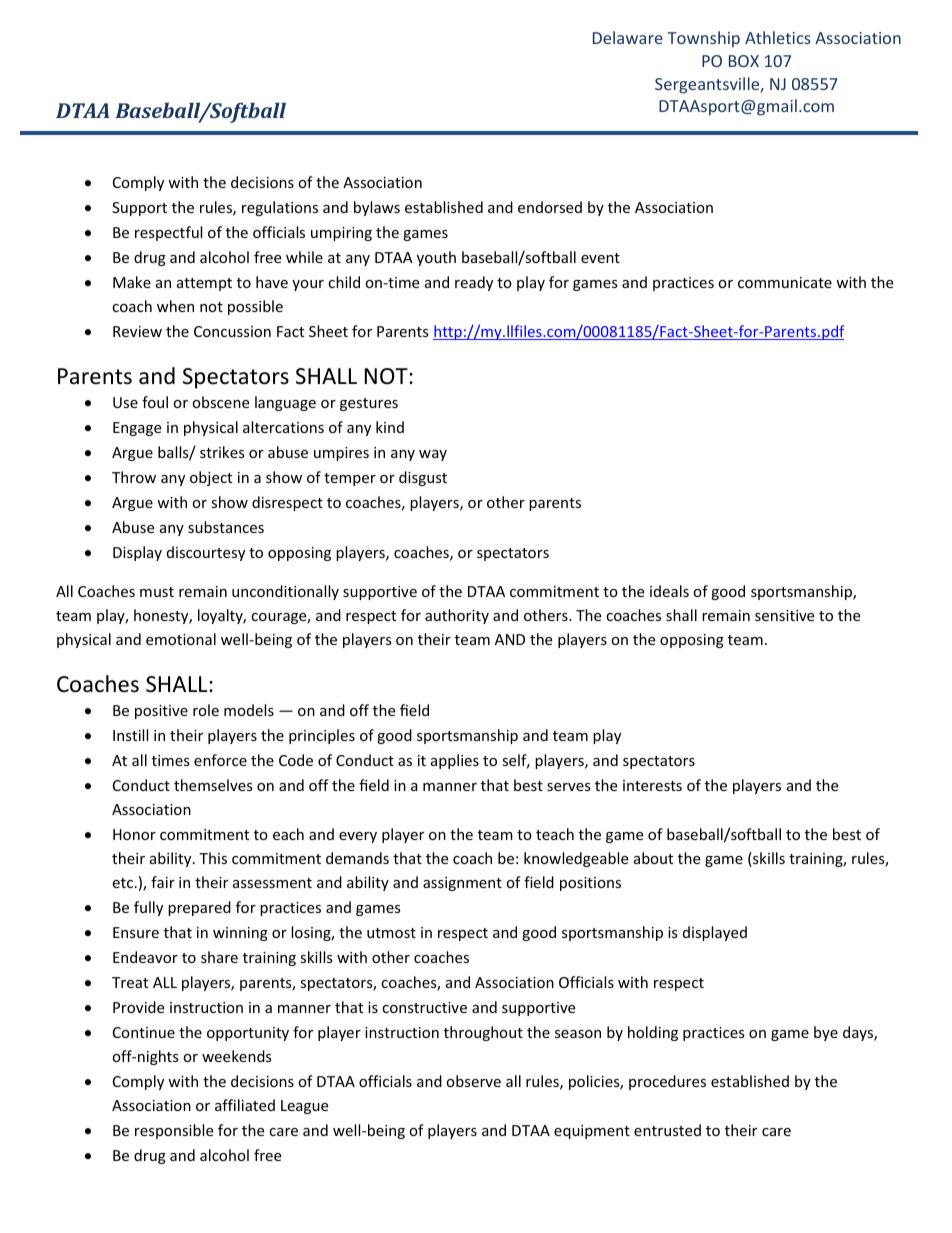 The width and height of the document is (952, 1233). Describe the element at coordinates (744, 61) in the document. I see `BOX` at that location.
